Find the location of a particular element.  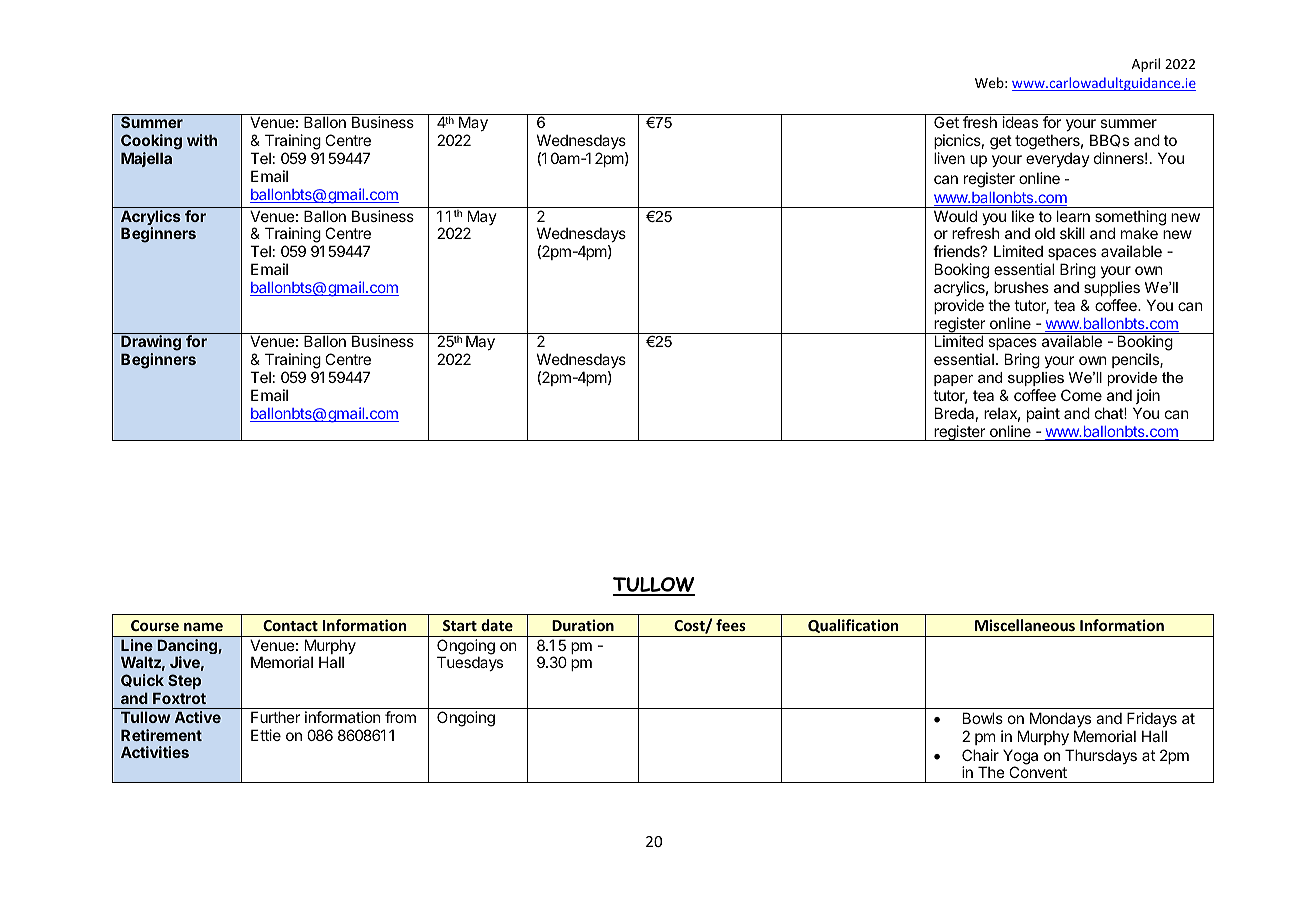

Contact is located at coordinates (290, 625).
